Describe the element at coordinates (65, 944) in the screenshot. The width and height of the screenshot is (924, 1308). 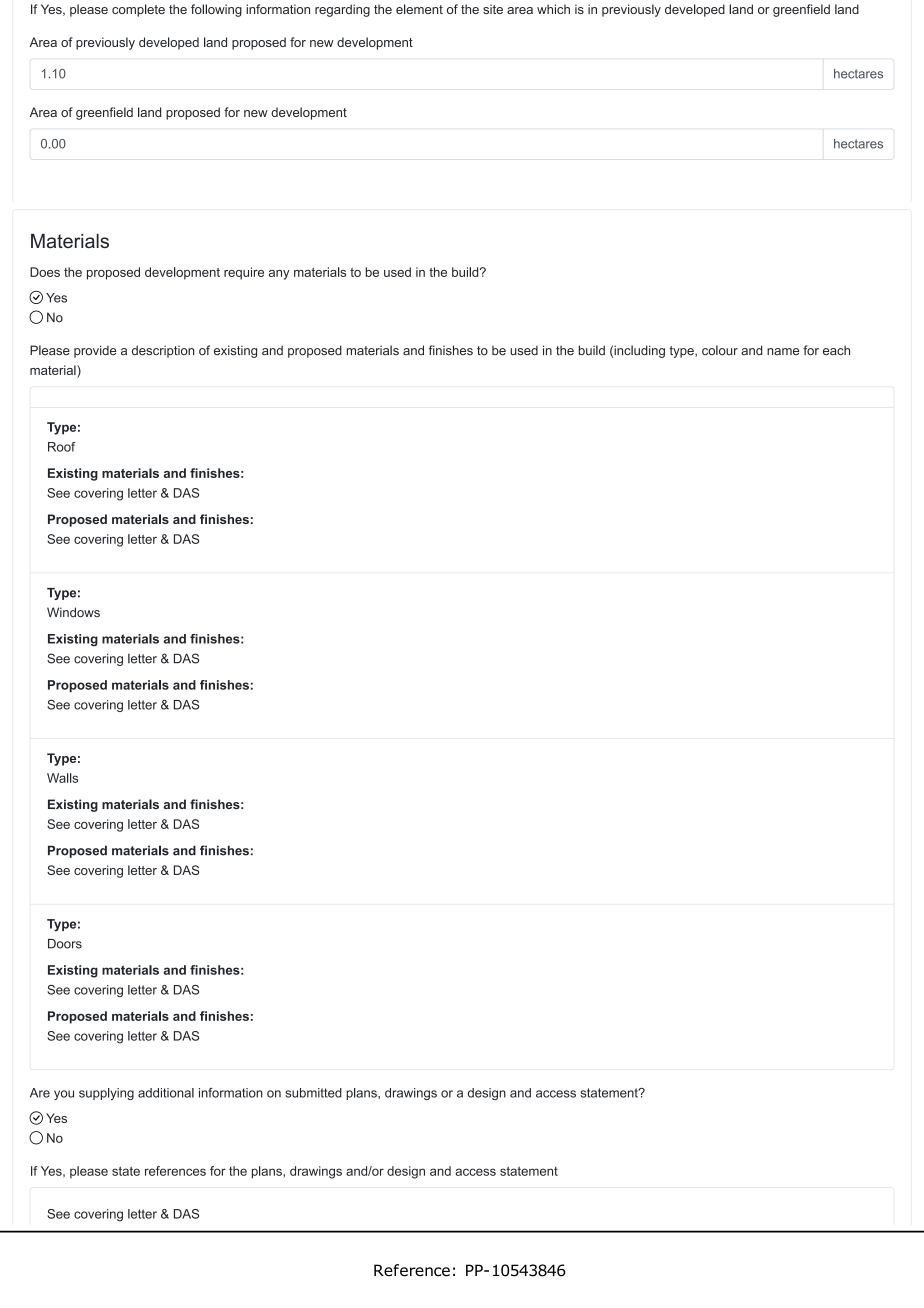
I see `Doors` at that location.
